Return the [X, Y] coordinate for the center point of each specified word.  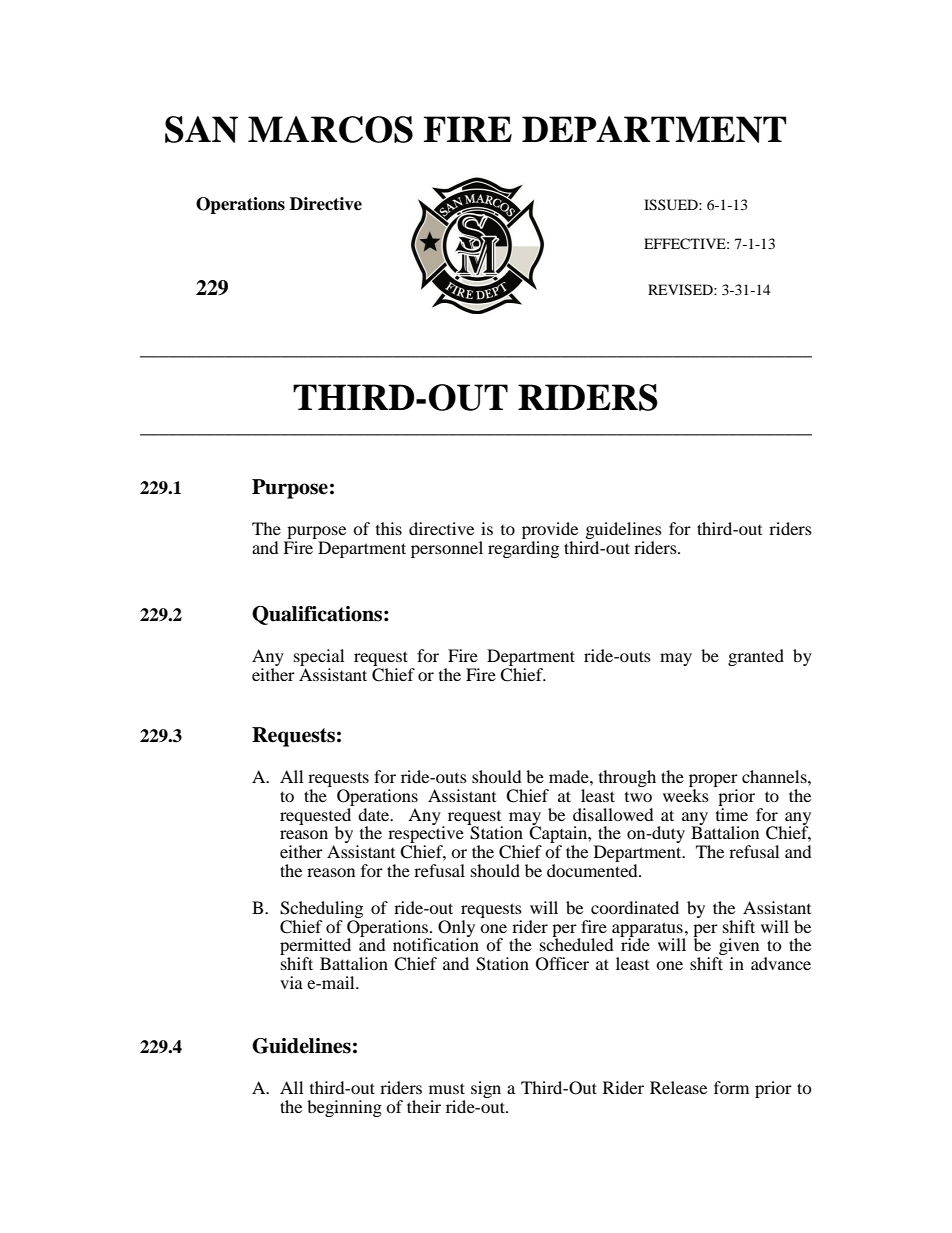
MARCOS [330, 129]
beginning [344, 1108]
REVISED [681, 290]
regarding [523, 549]
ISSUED [672, 205]
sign [486, 1089]
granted [756, 657]
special [319, 657]
